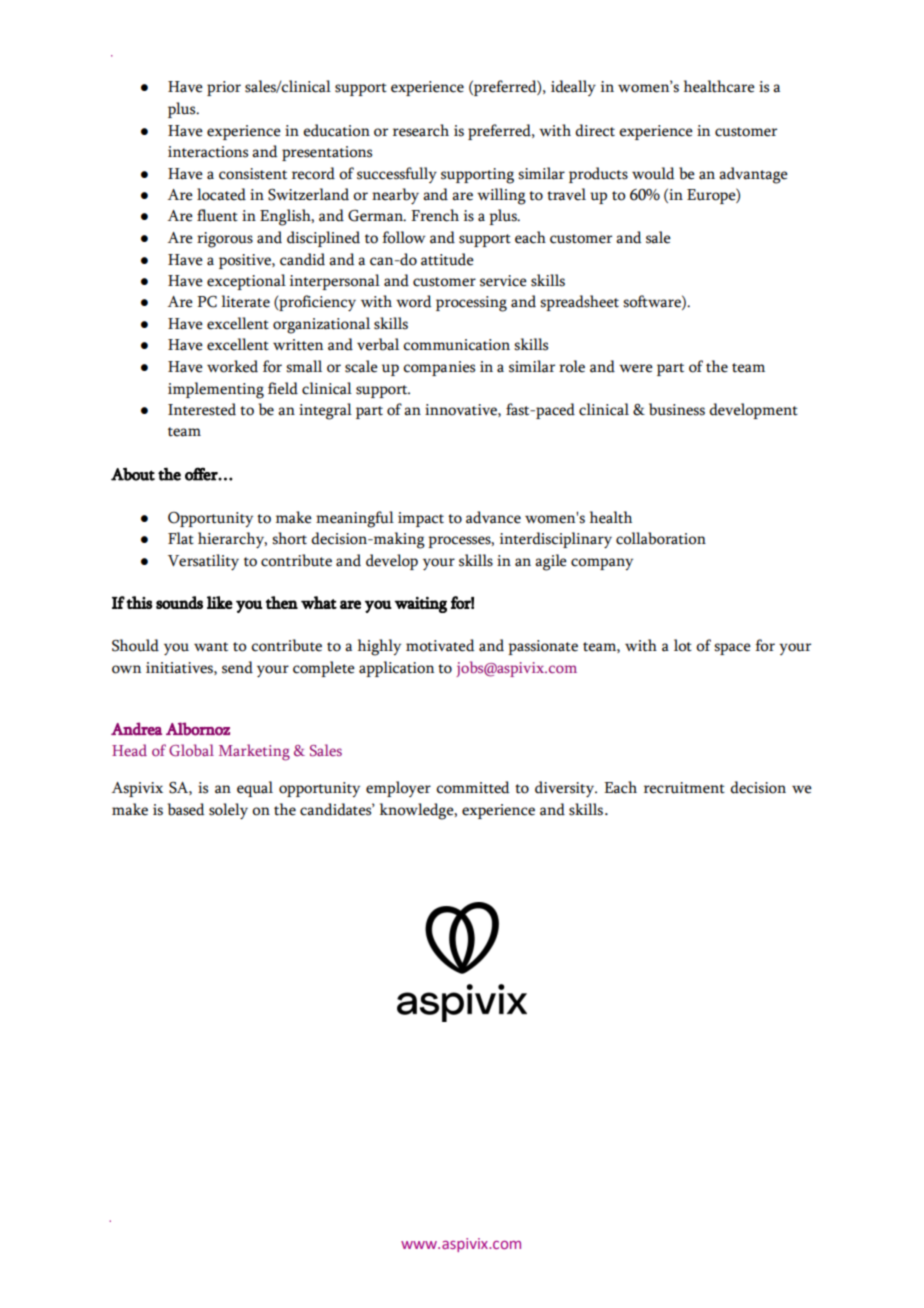  Describe the element at coordinates (661, 538) in the screenshot. I see `collaboration` at that location.
